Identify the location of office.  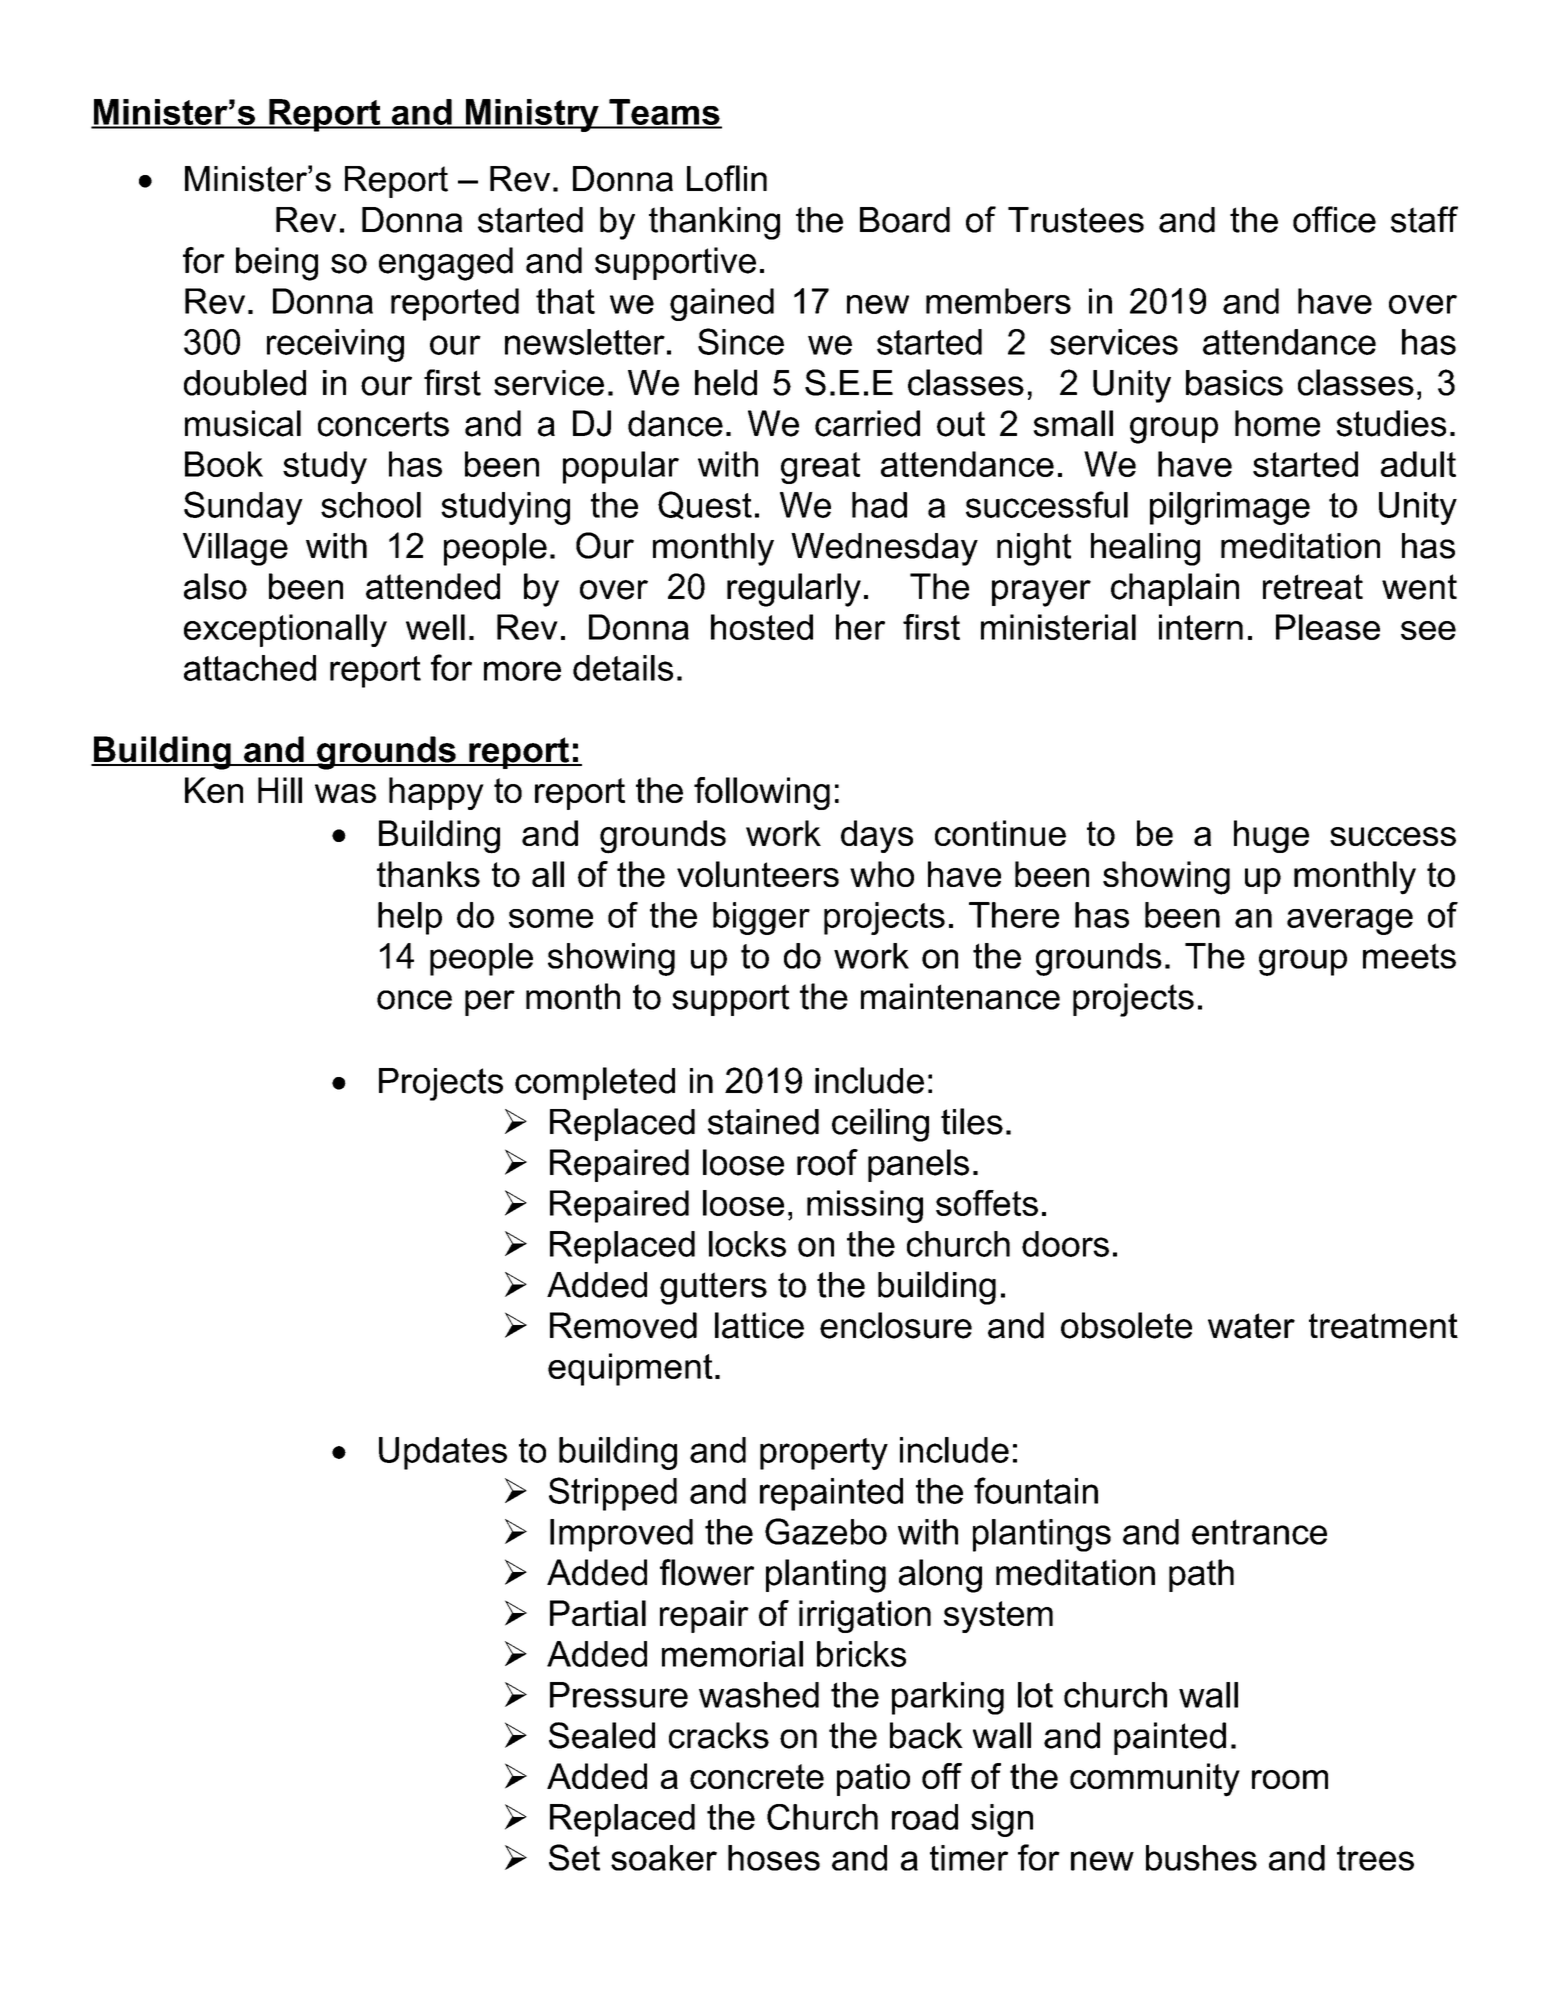
(1334, 219).
